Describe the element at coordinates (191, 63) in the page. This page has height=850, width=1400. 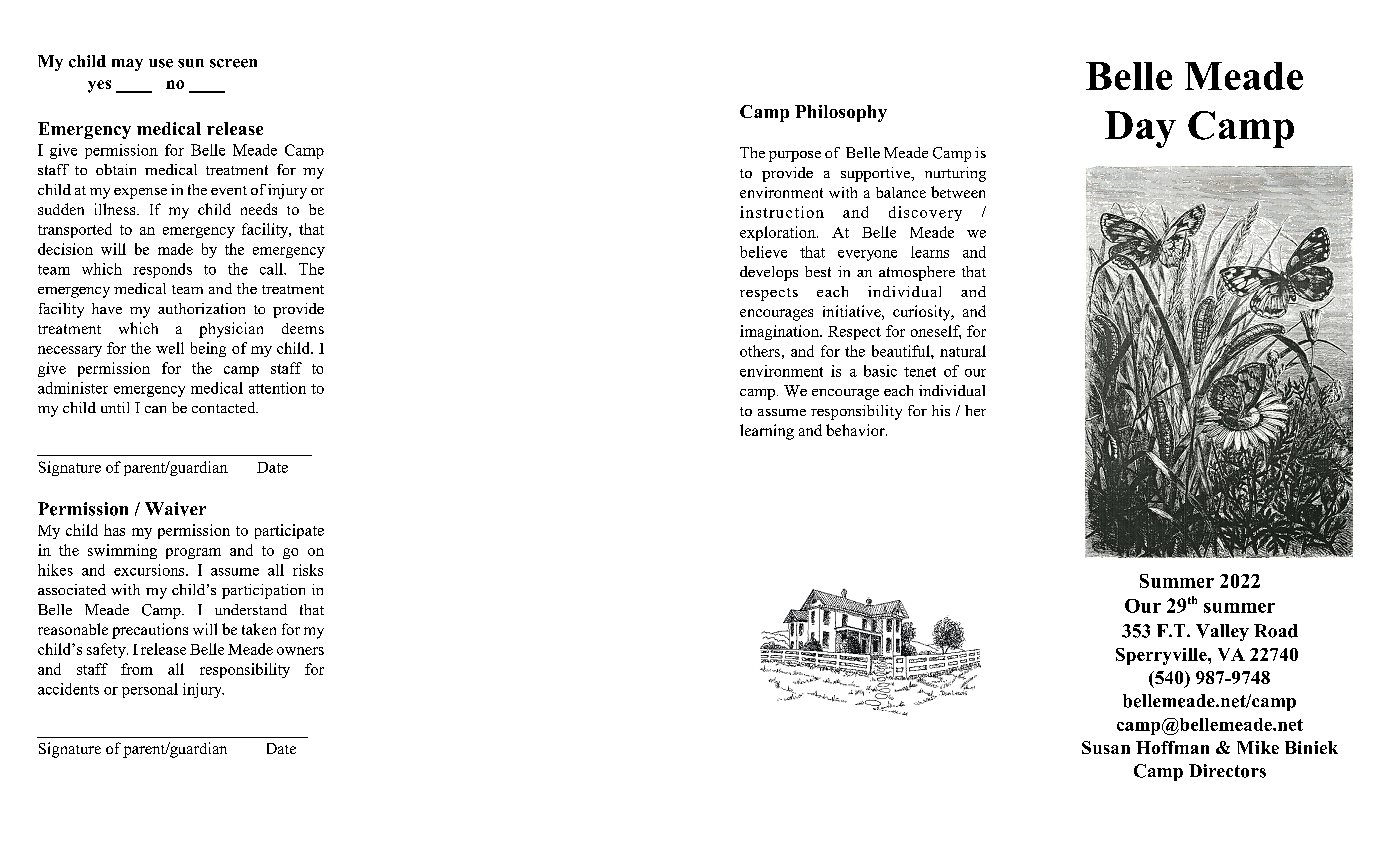
I see `sun` at that location.
